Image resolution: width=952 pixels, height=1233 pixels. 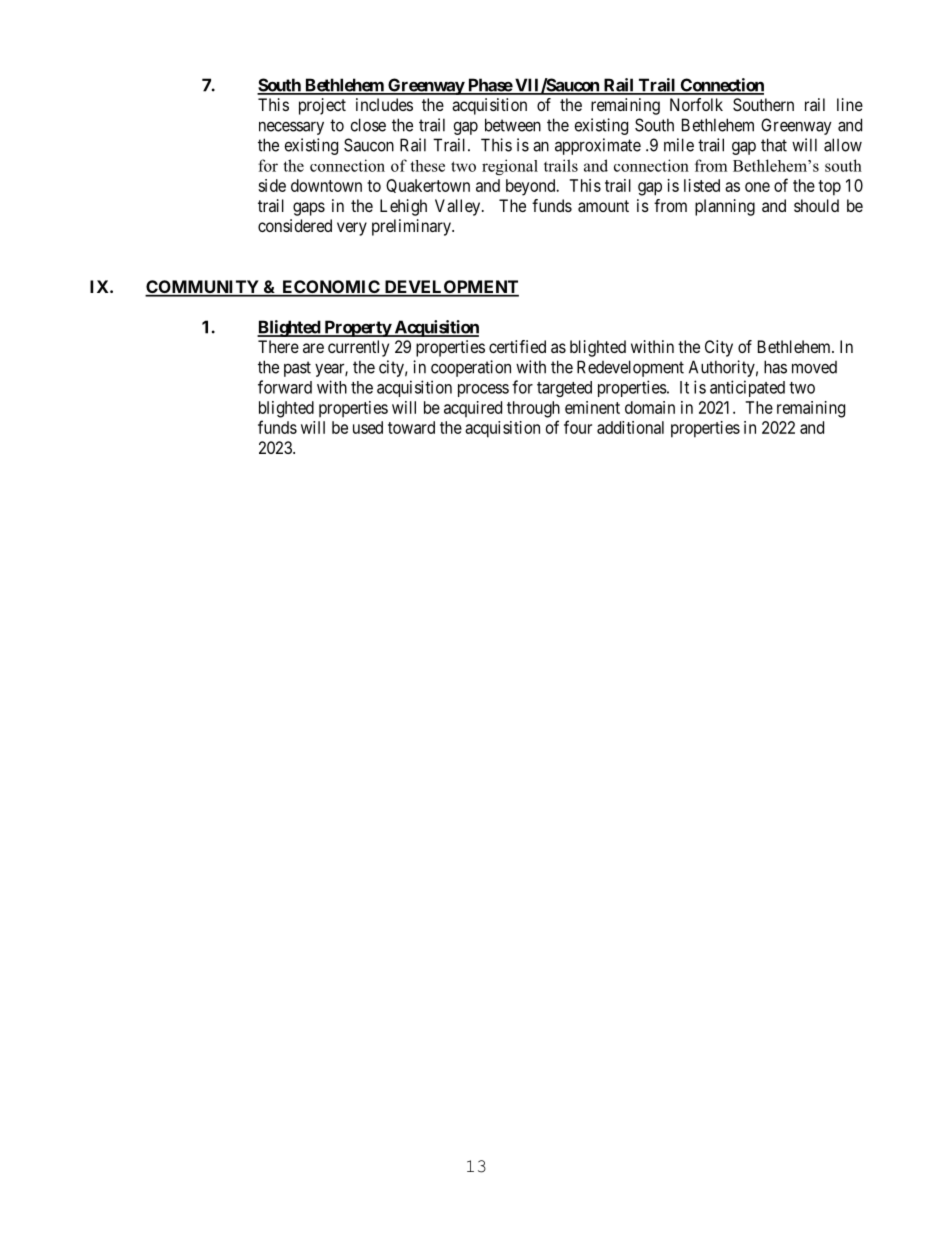 I want to click on used, so click(x=368, y=427).
